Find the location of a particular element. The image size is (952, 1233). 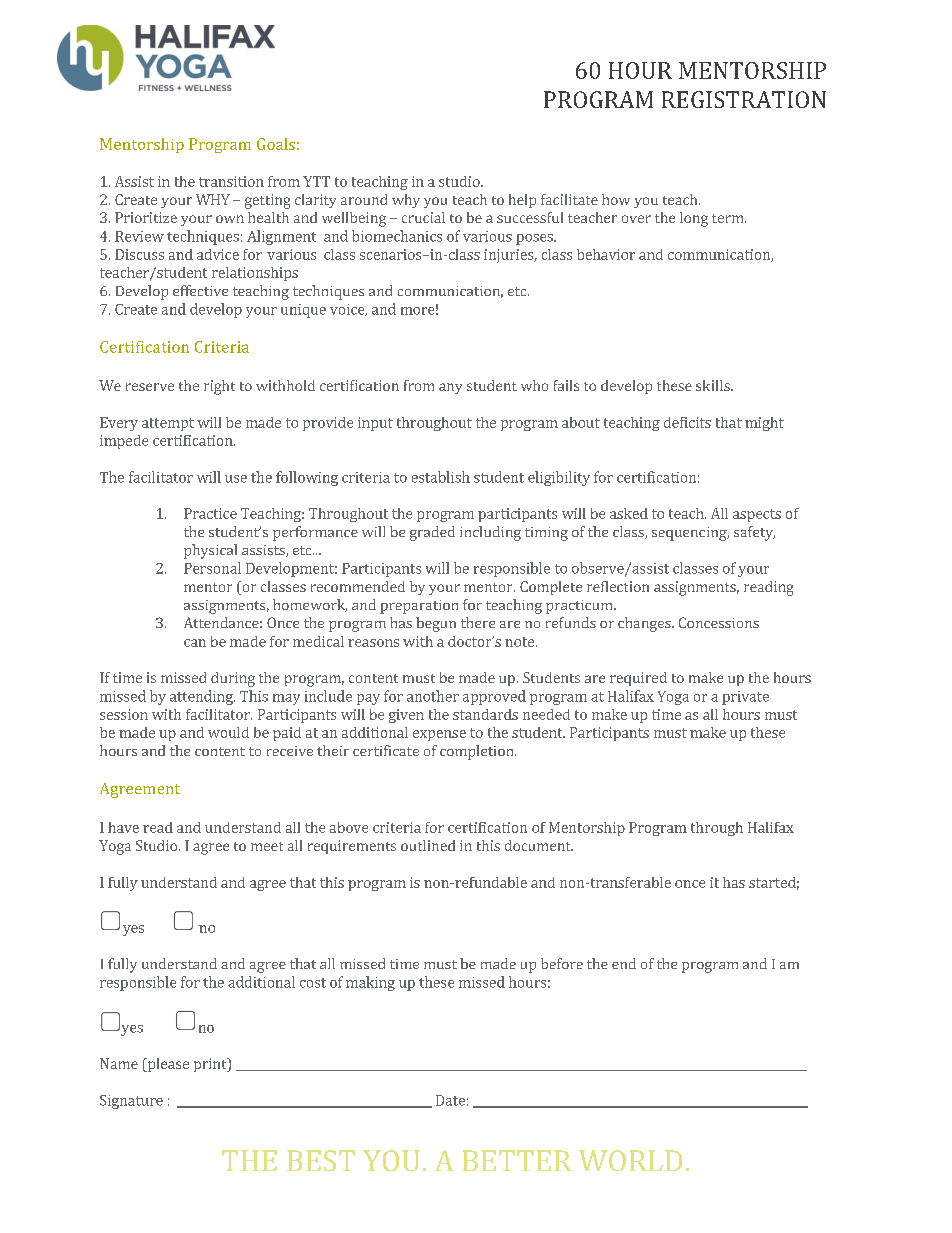

establish is located at coordinates (441, 477).
